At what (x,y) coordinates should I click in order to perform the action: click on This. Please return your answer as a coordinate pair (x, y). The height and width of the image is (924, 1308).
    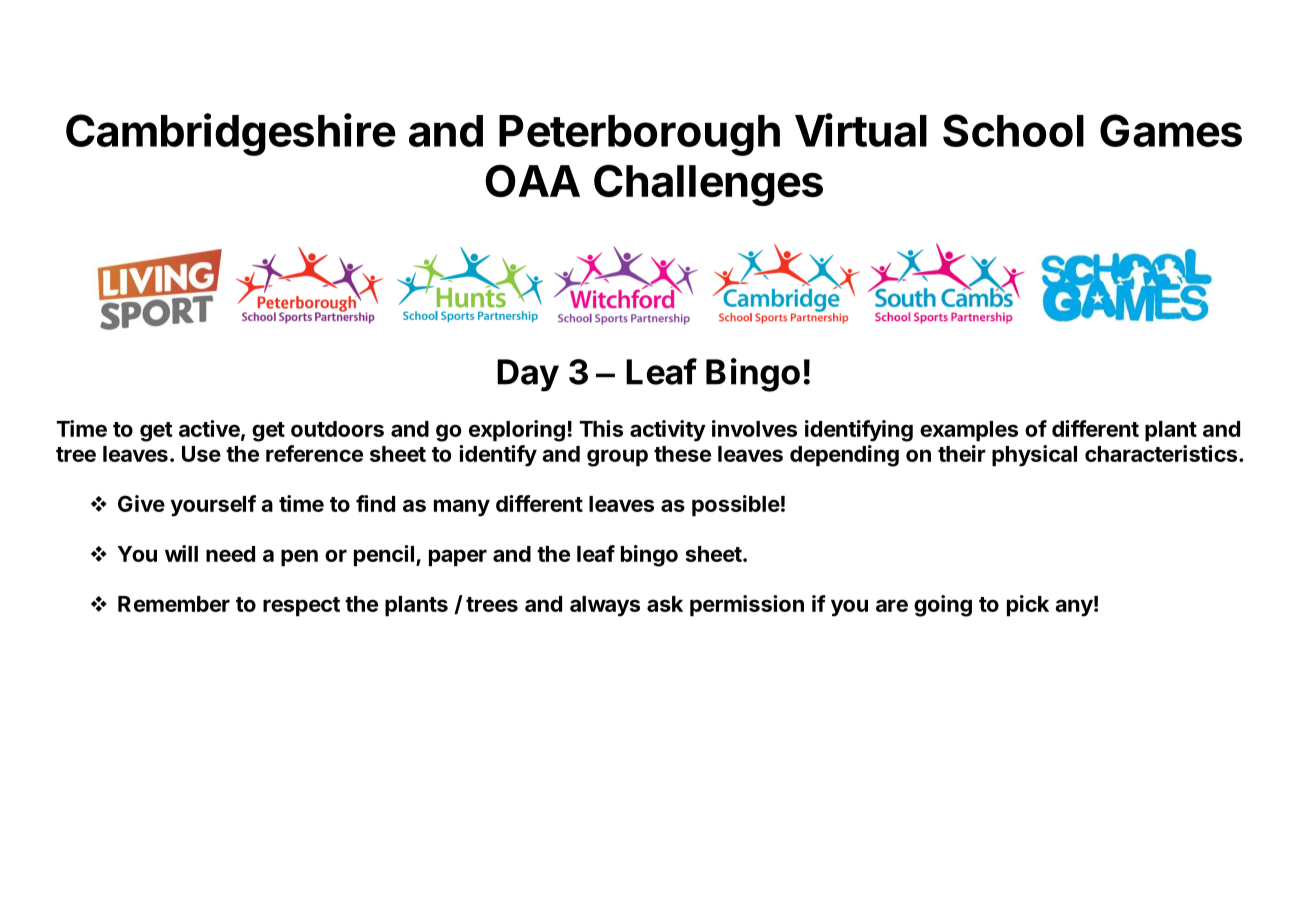
    Looking at the image, I should click on (601, 428).
